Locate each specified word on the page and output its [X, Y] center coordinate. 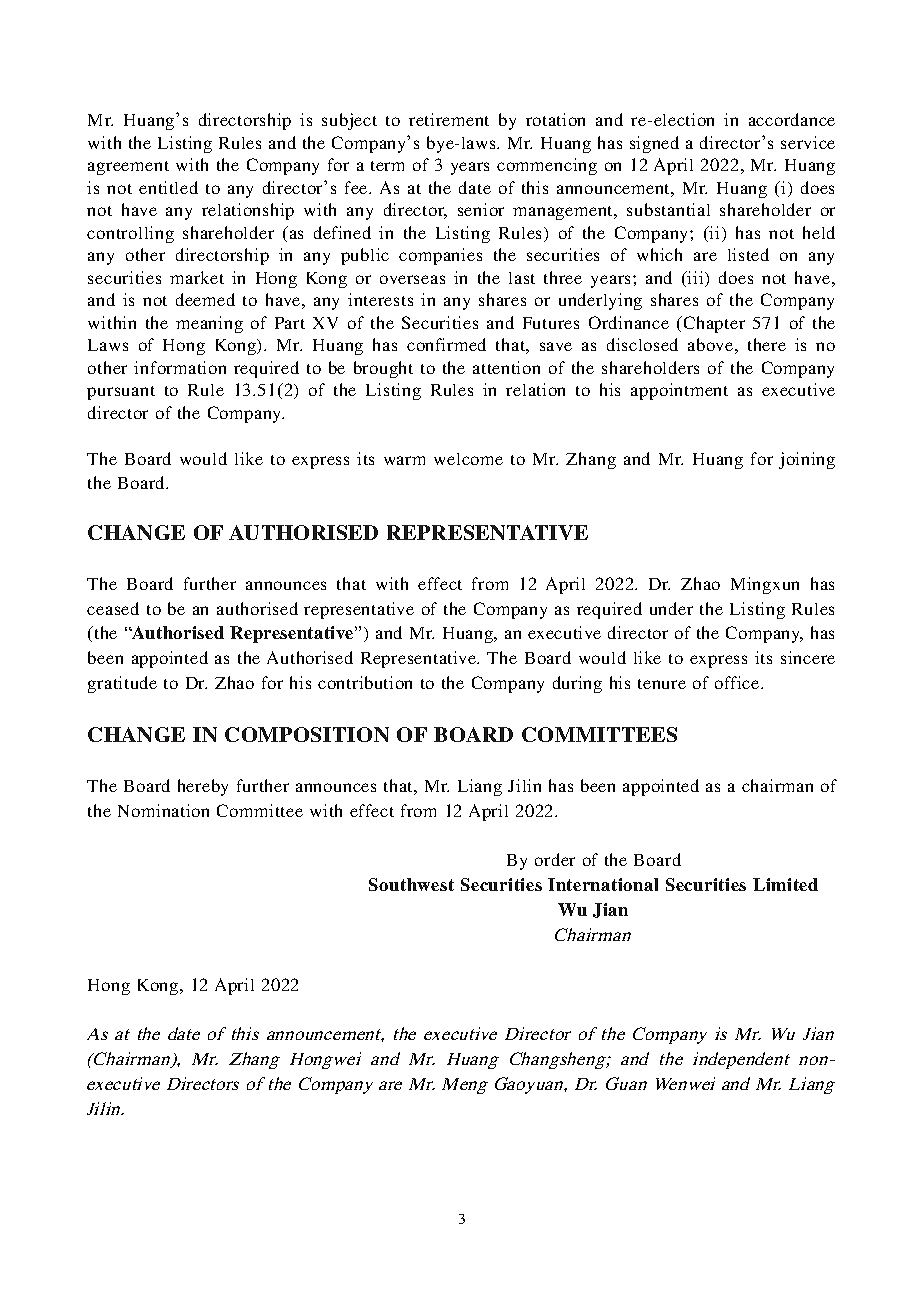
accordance [792, 119]
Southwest [411, 884]
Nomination [163, 810]
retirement [449, 119]
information [180, 367]
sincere [808, 657]
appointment [679, 391]
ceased [113, 608]
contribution [365, 682]
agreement [128, 168]
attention [506, 367]
